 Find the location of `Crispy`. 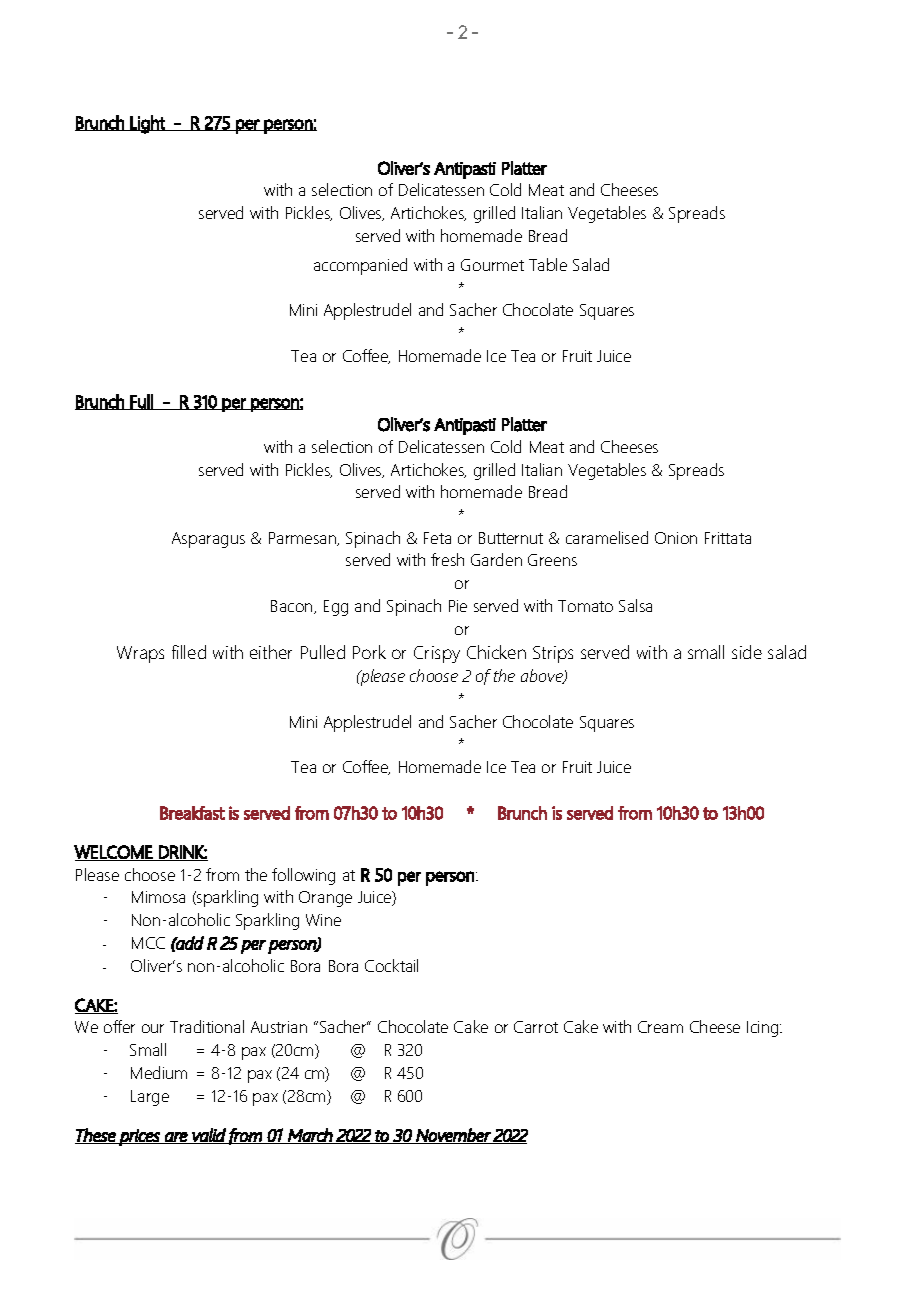

Crispy is located at coordinates (437, 654).
